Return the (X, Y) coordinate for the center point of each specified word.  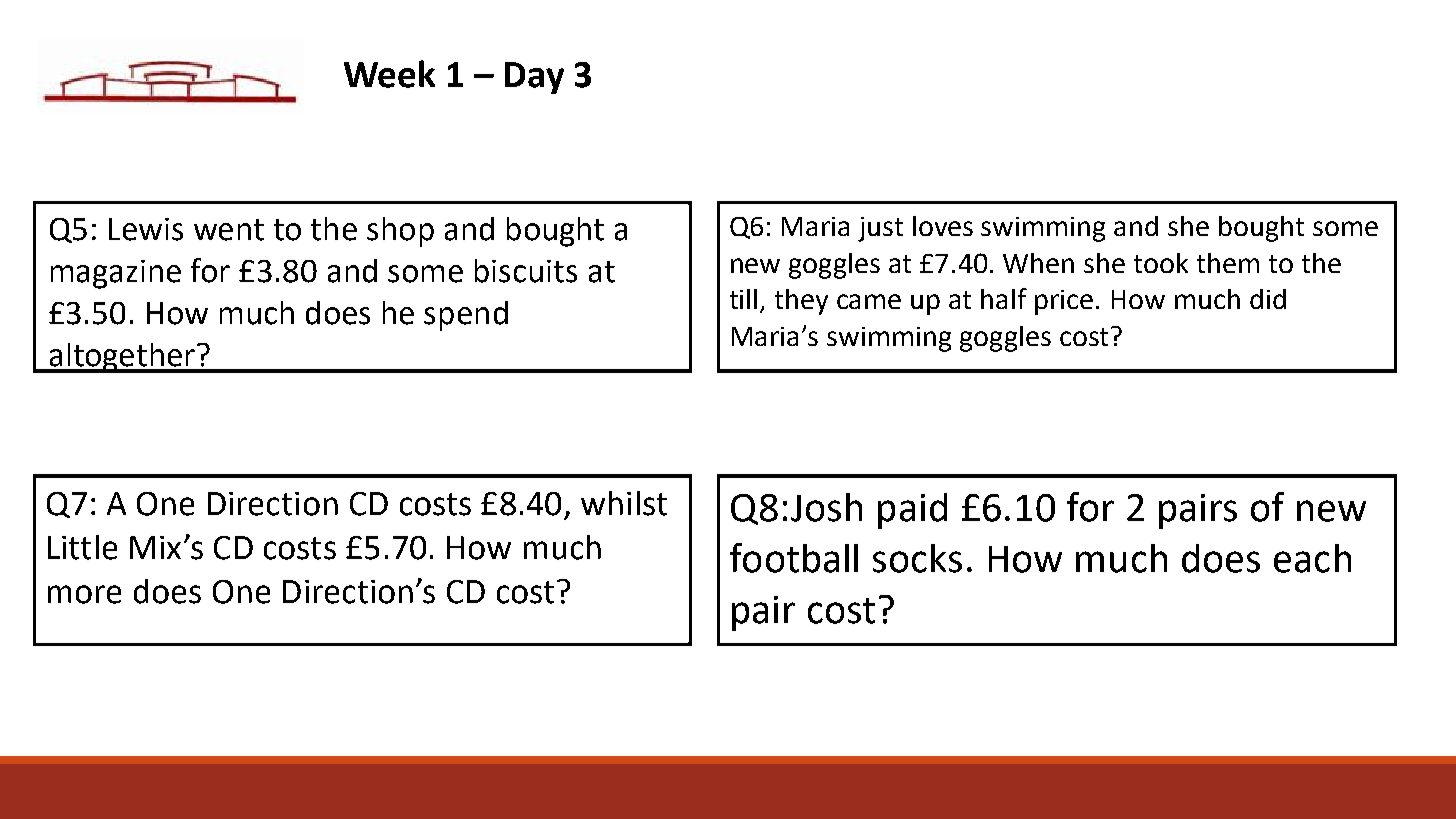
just (880, 229)
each (1312, 558)
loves (943, 226)
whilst (624, 503)
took (1161, 263)
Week (389, 74)
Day (534, 78)
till (743, 299)
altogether (122, 358)
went (229, 230)
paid (912, 511)
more (84, 594)
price (1064, 302)
